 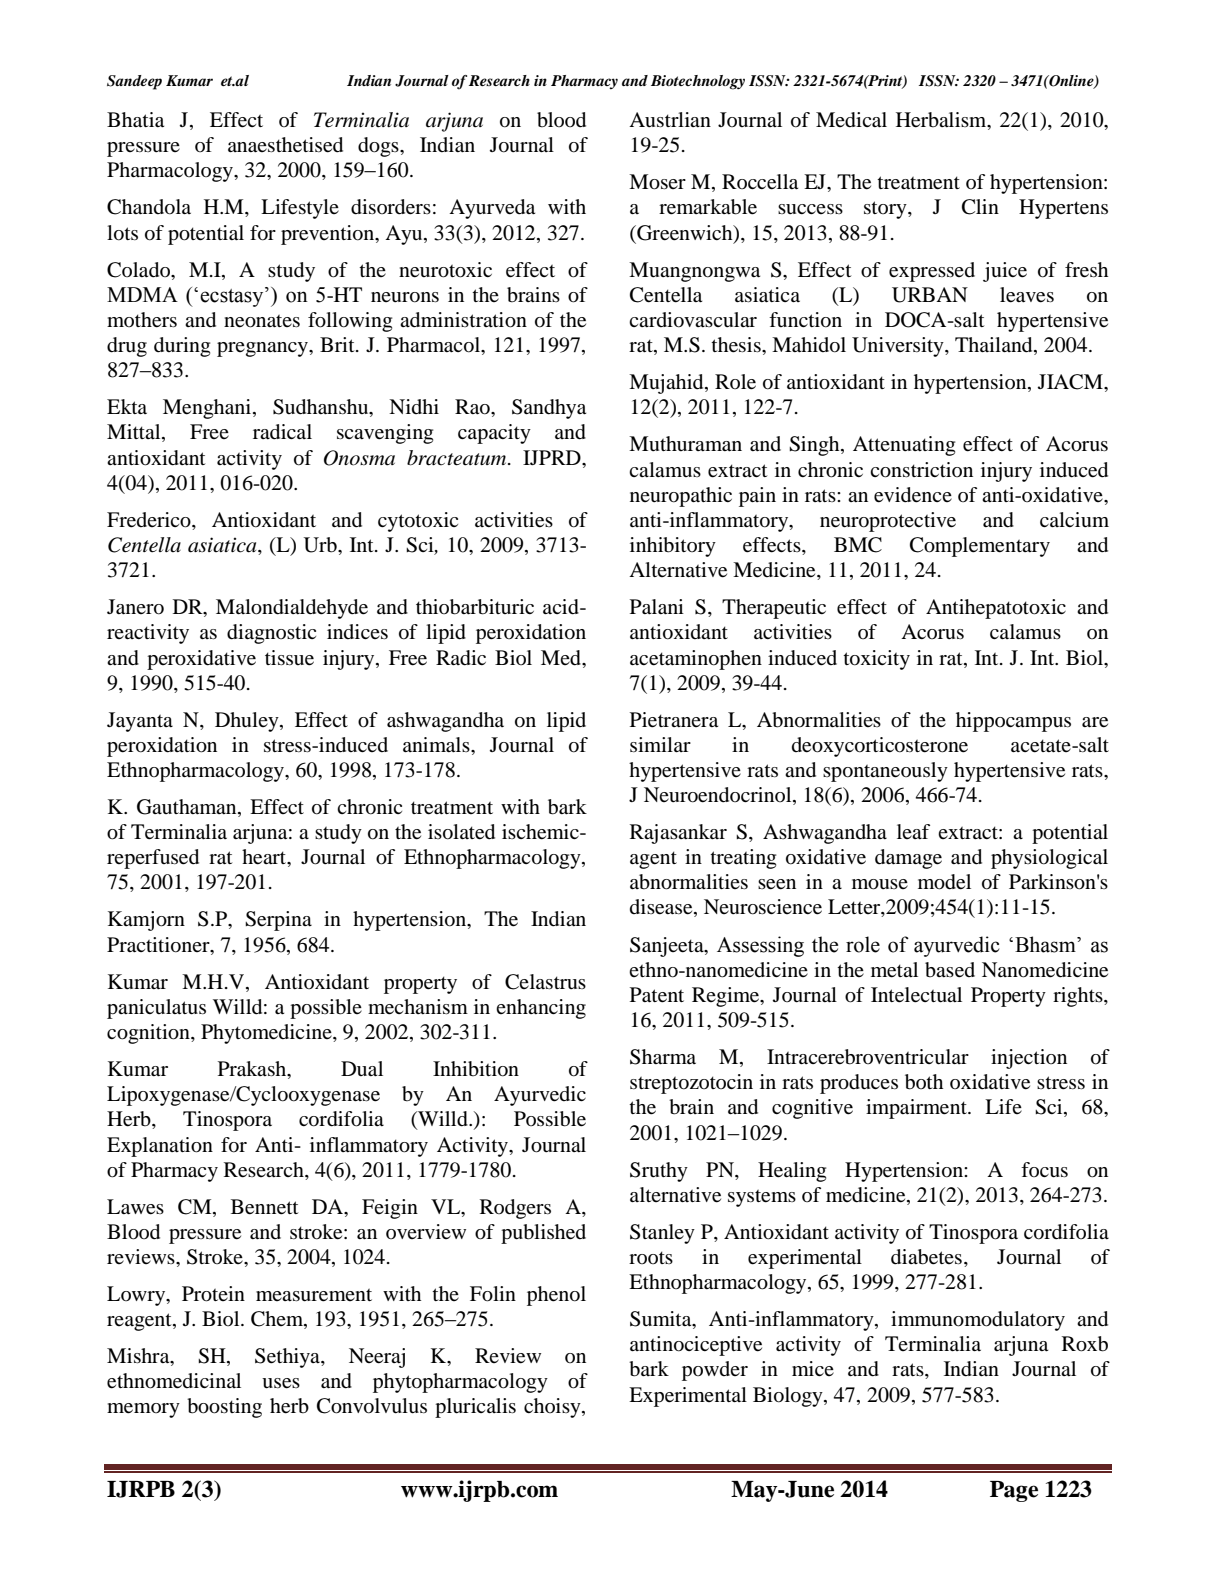 What do you see at coordinates (921, 470) in the page?
I see `constriction` at bounding box center [921, 470].
